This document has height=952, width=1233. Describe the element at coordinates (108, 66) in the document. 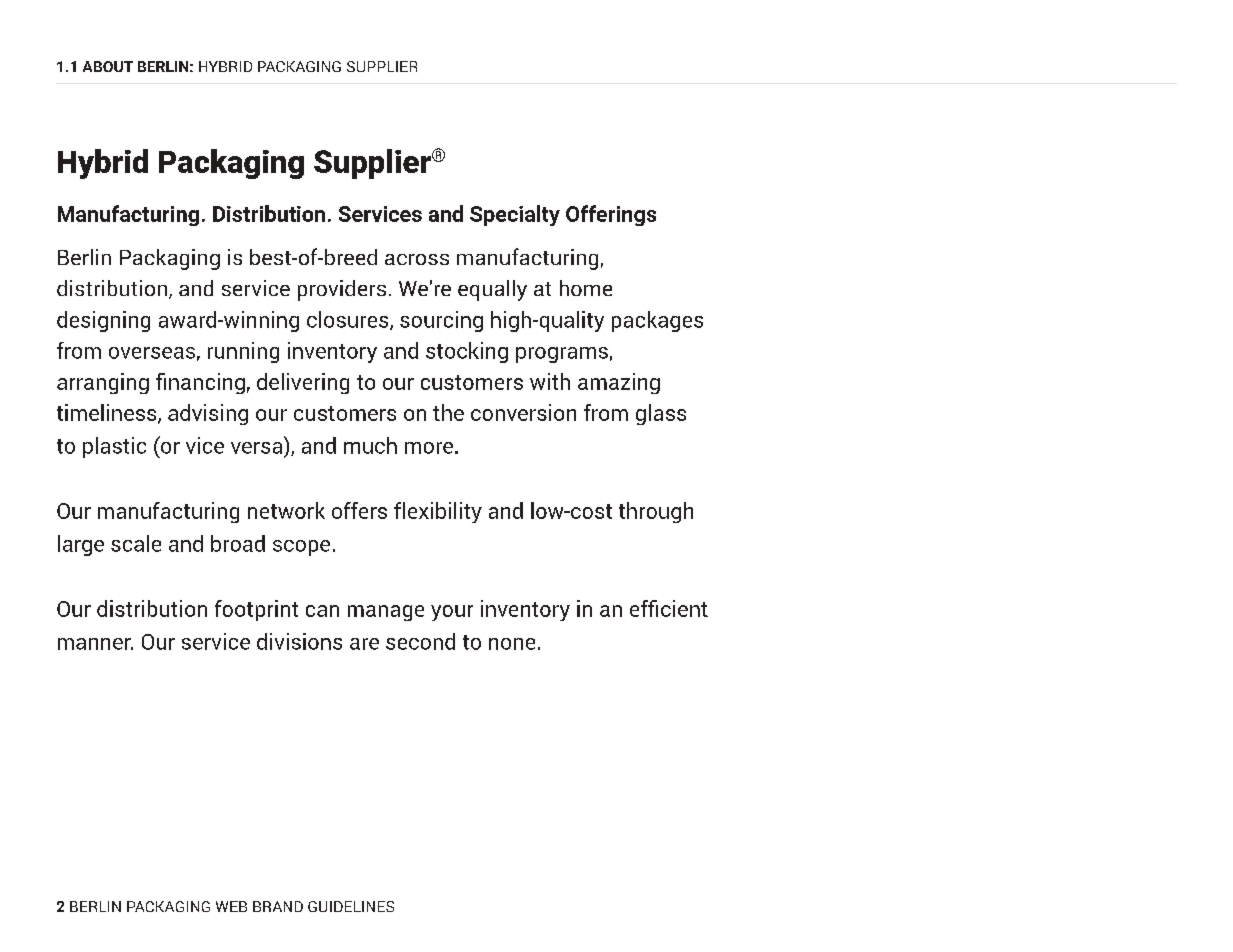

I see `ABOUT` at that location.
